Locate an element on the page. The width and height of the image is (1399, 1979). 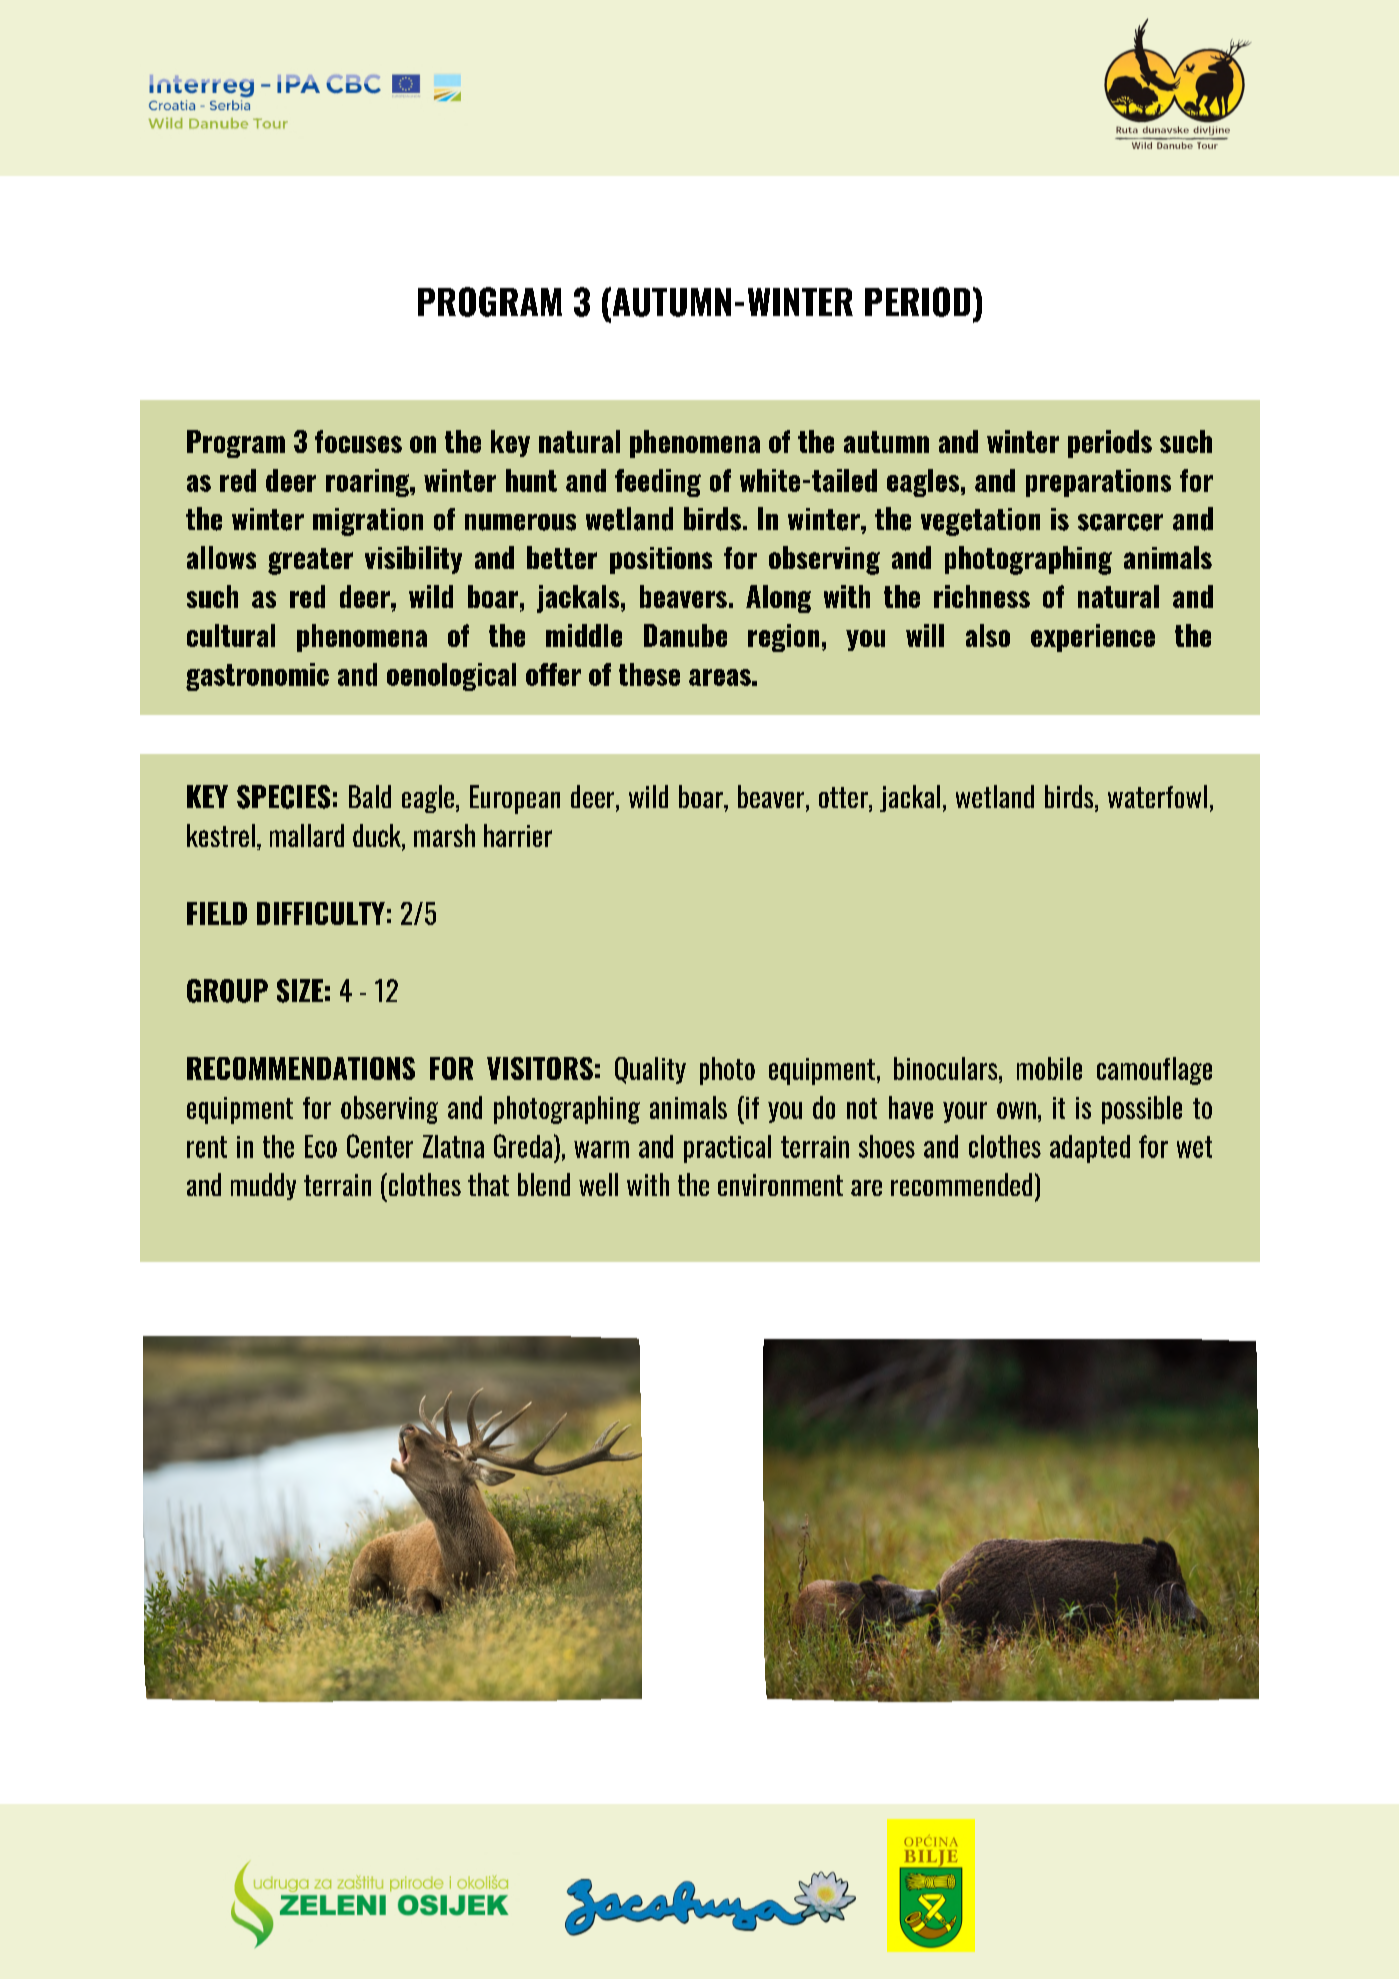
camouflage is located at coordinates (1154, 1071).
